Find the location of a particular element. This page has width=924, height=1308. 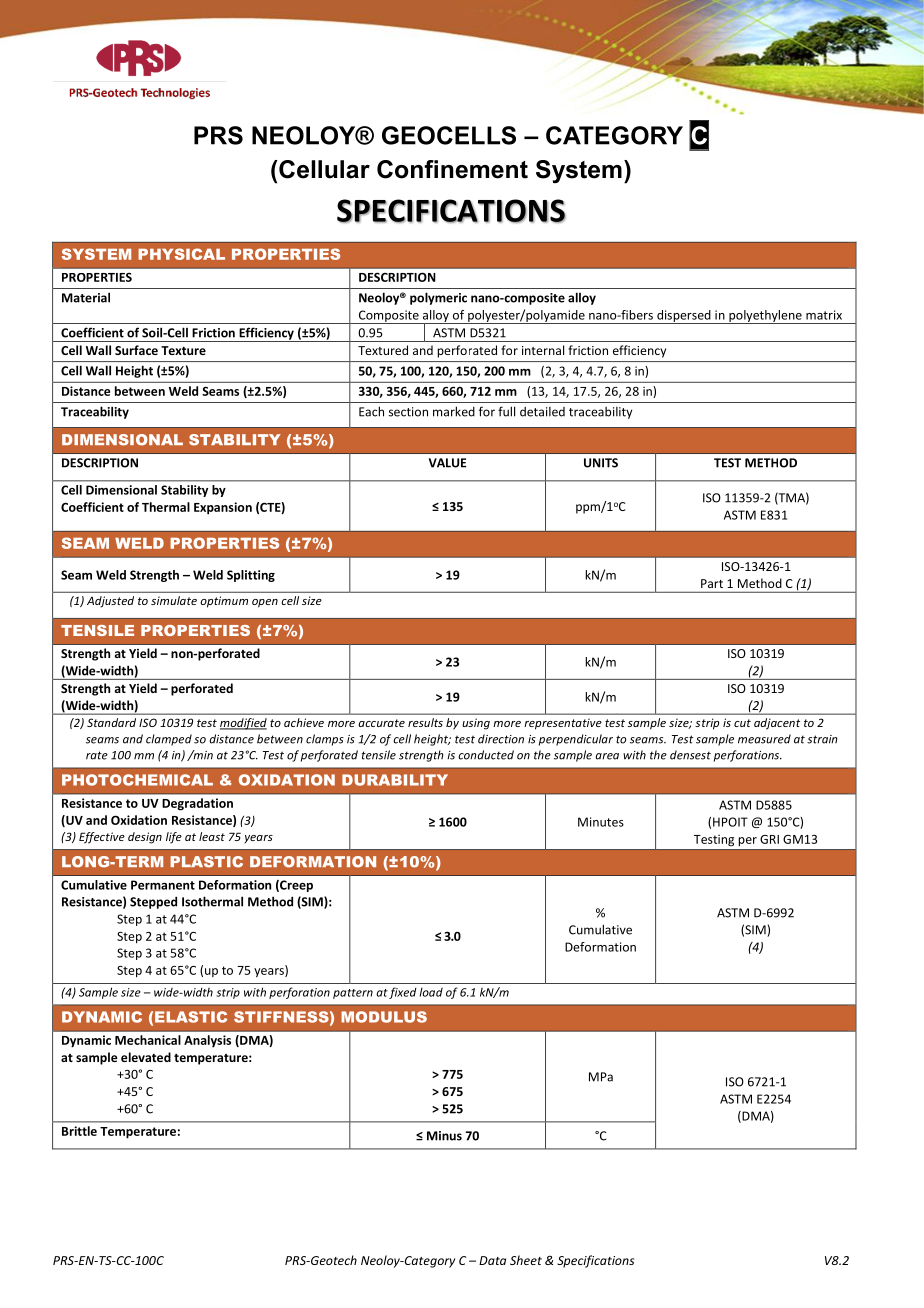

simulate is located at coordinates (174, 600).
